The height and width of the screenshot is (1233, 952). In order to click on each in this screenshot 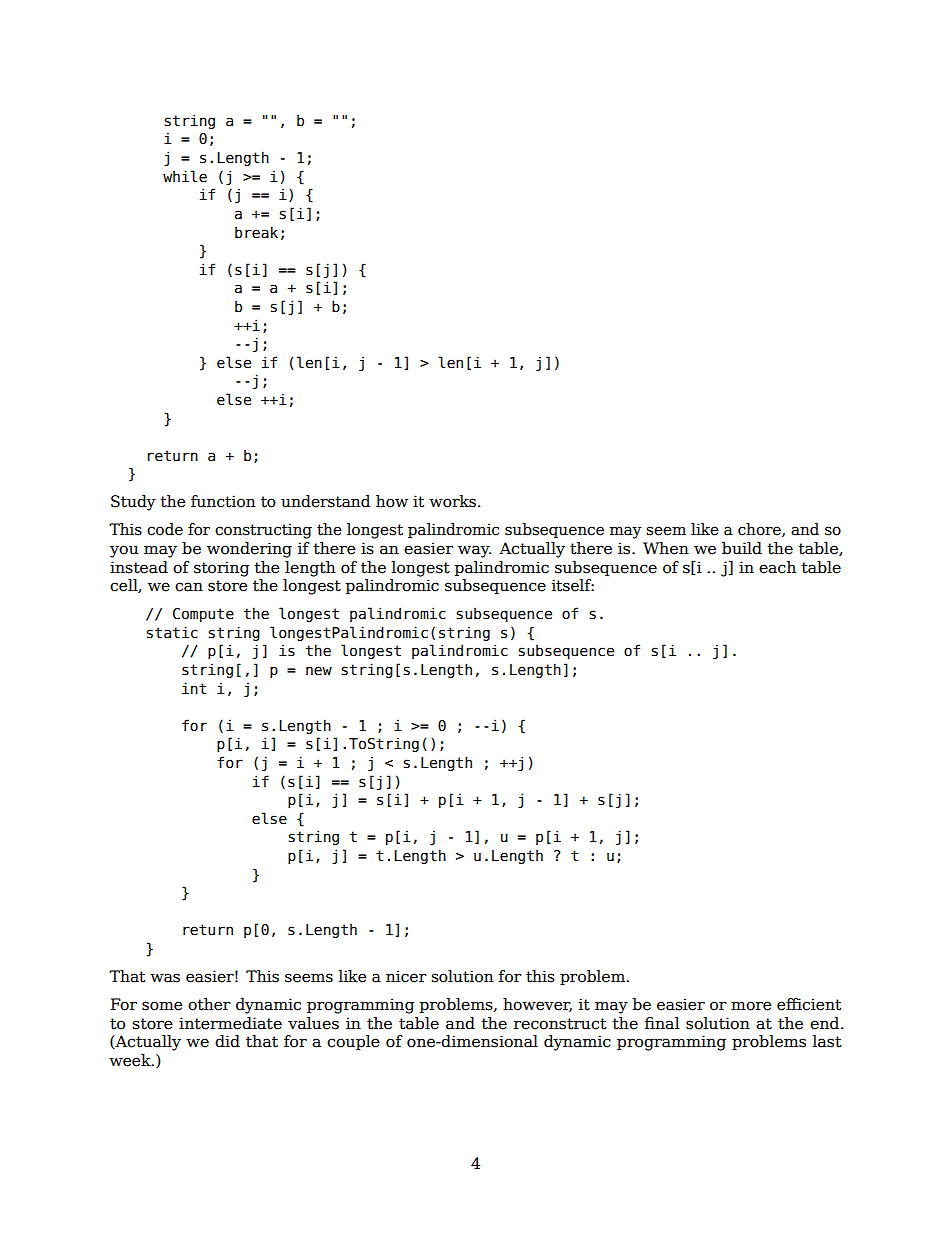, I will do `click(777, 567)`.
